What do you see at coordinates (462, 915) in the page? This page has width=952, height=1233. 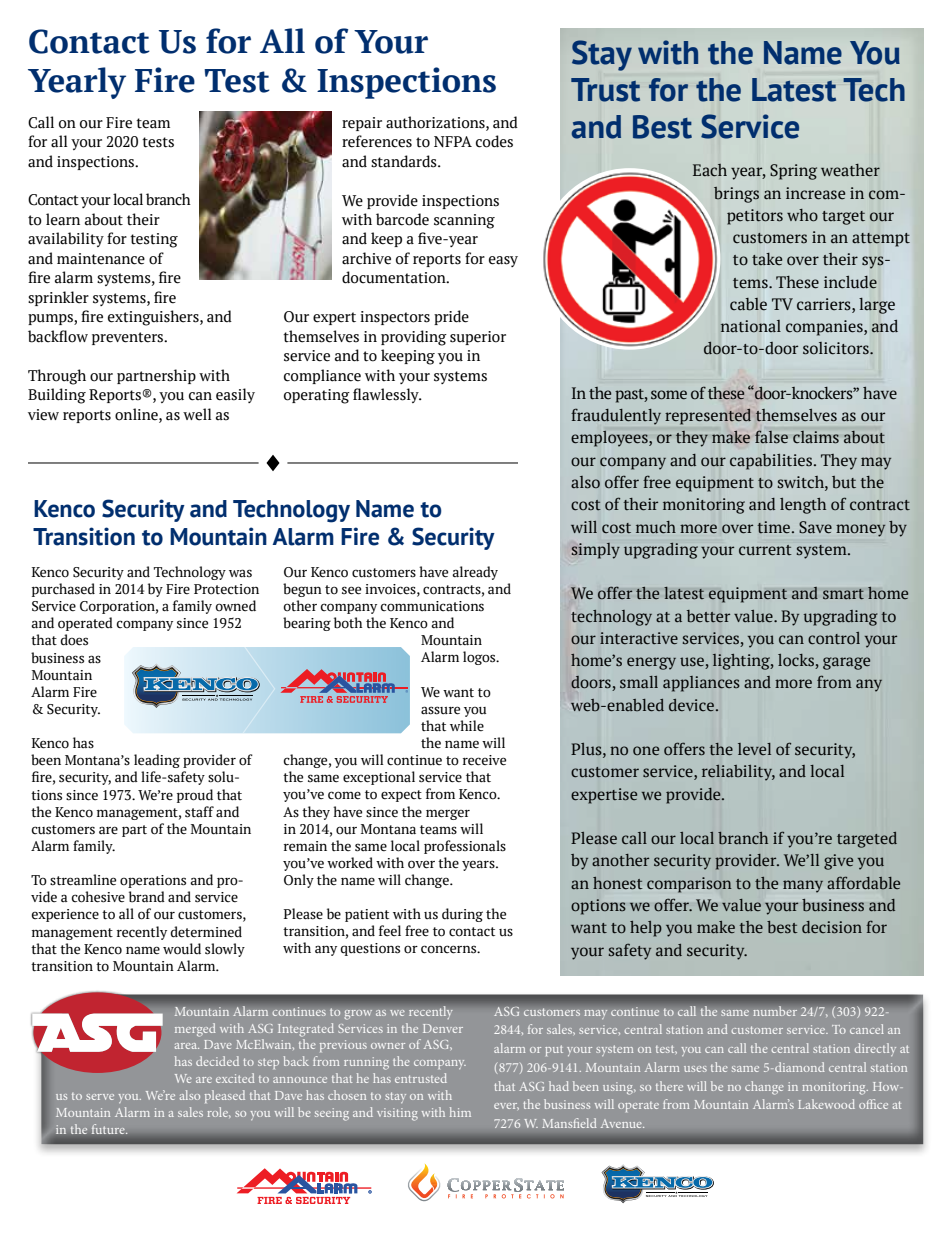 I see `during` at bounding box center [462, 915].
